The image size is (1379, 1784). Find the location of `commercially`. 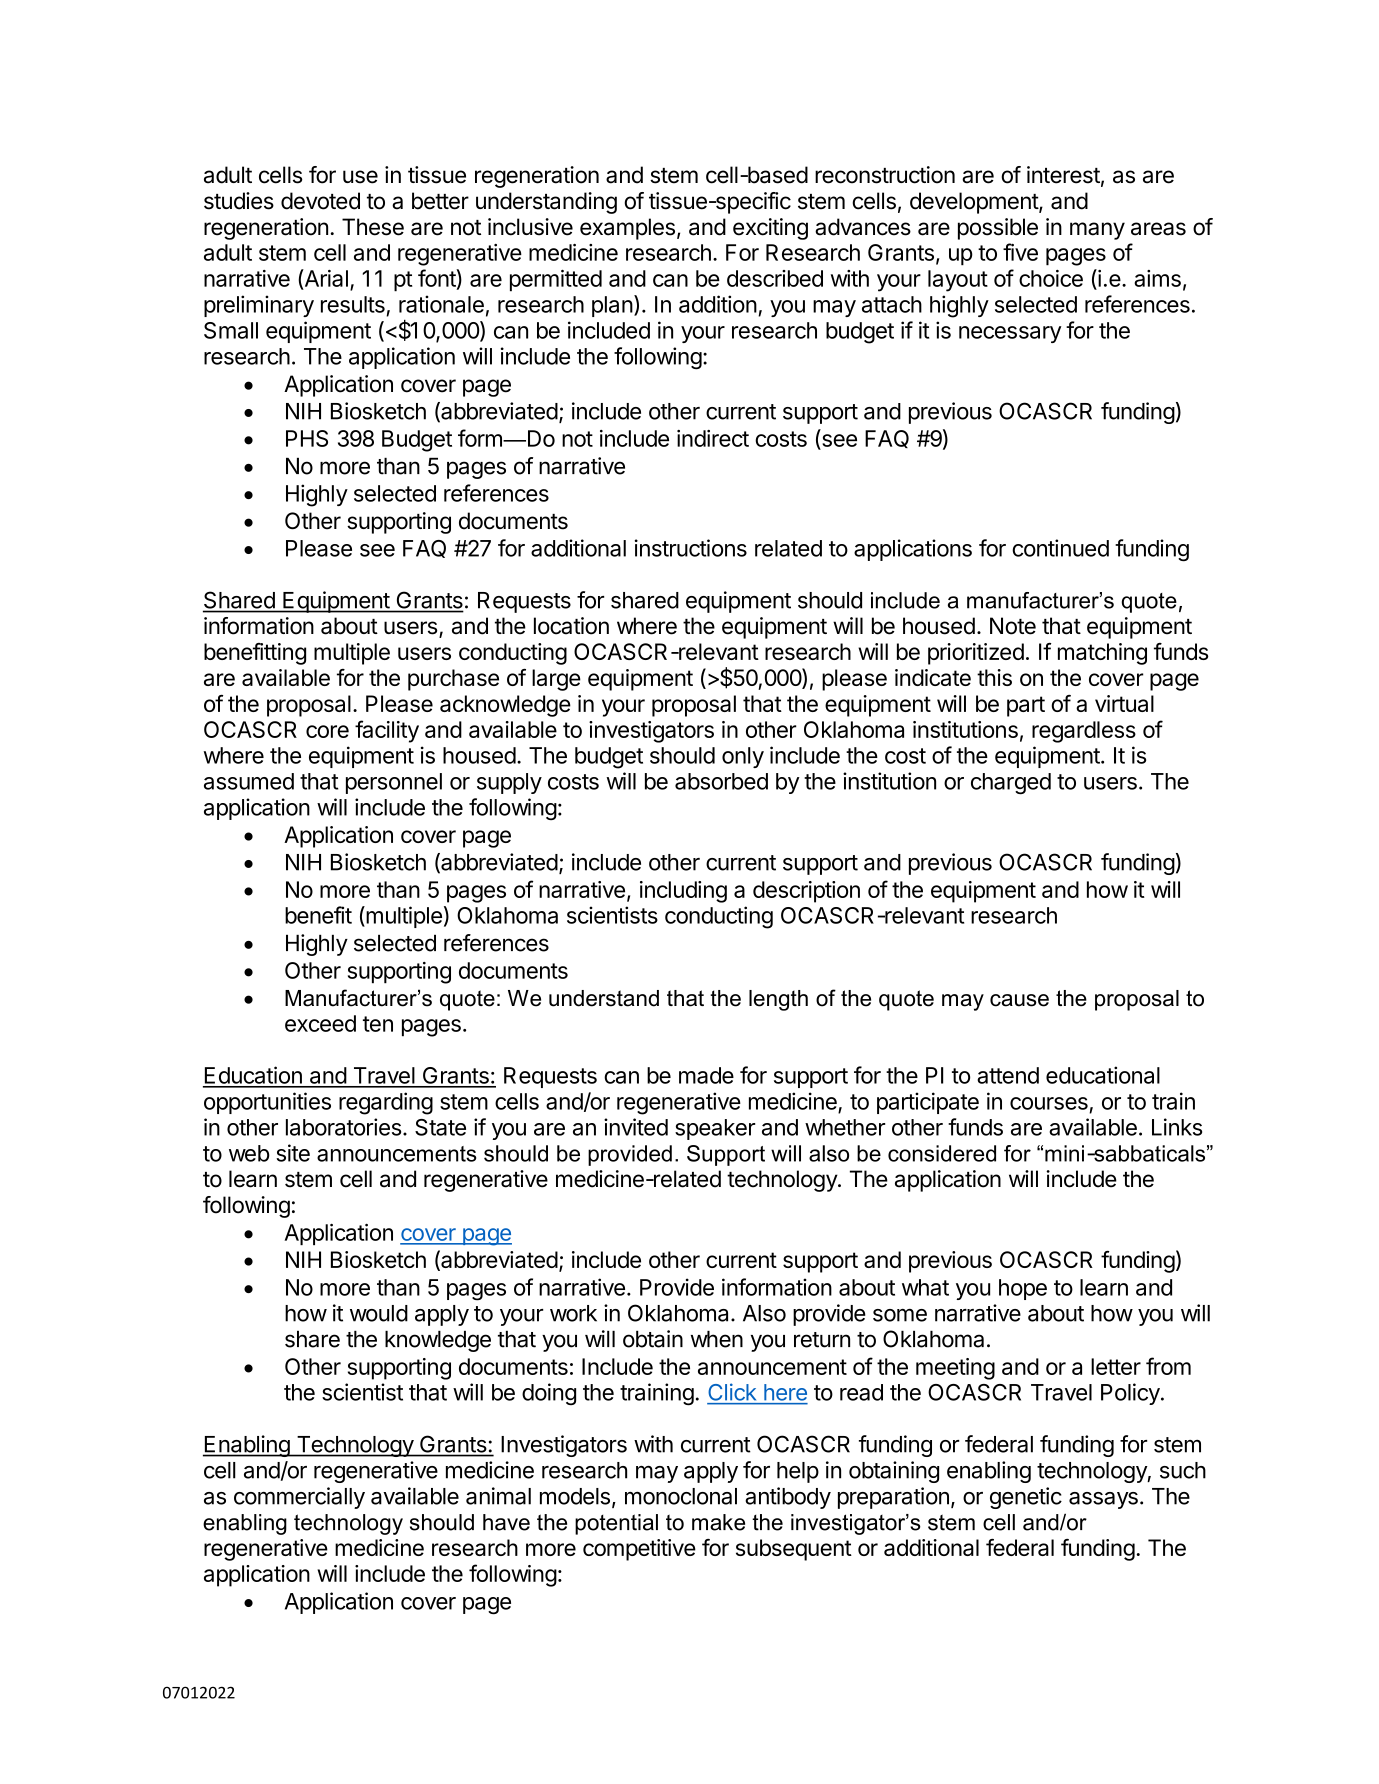

commercially is located at coordinates (299, 1498).
